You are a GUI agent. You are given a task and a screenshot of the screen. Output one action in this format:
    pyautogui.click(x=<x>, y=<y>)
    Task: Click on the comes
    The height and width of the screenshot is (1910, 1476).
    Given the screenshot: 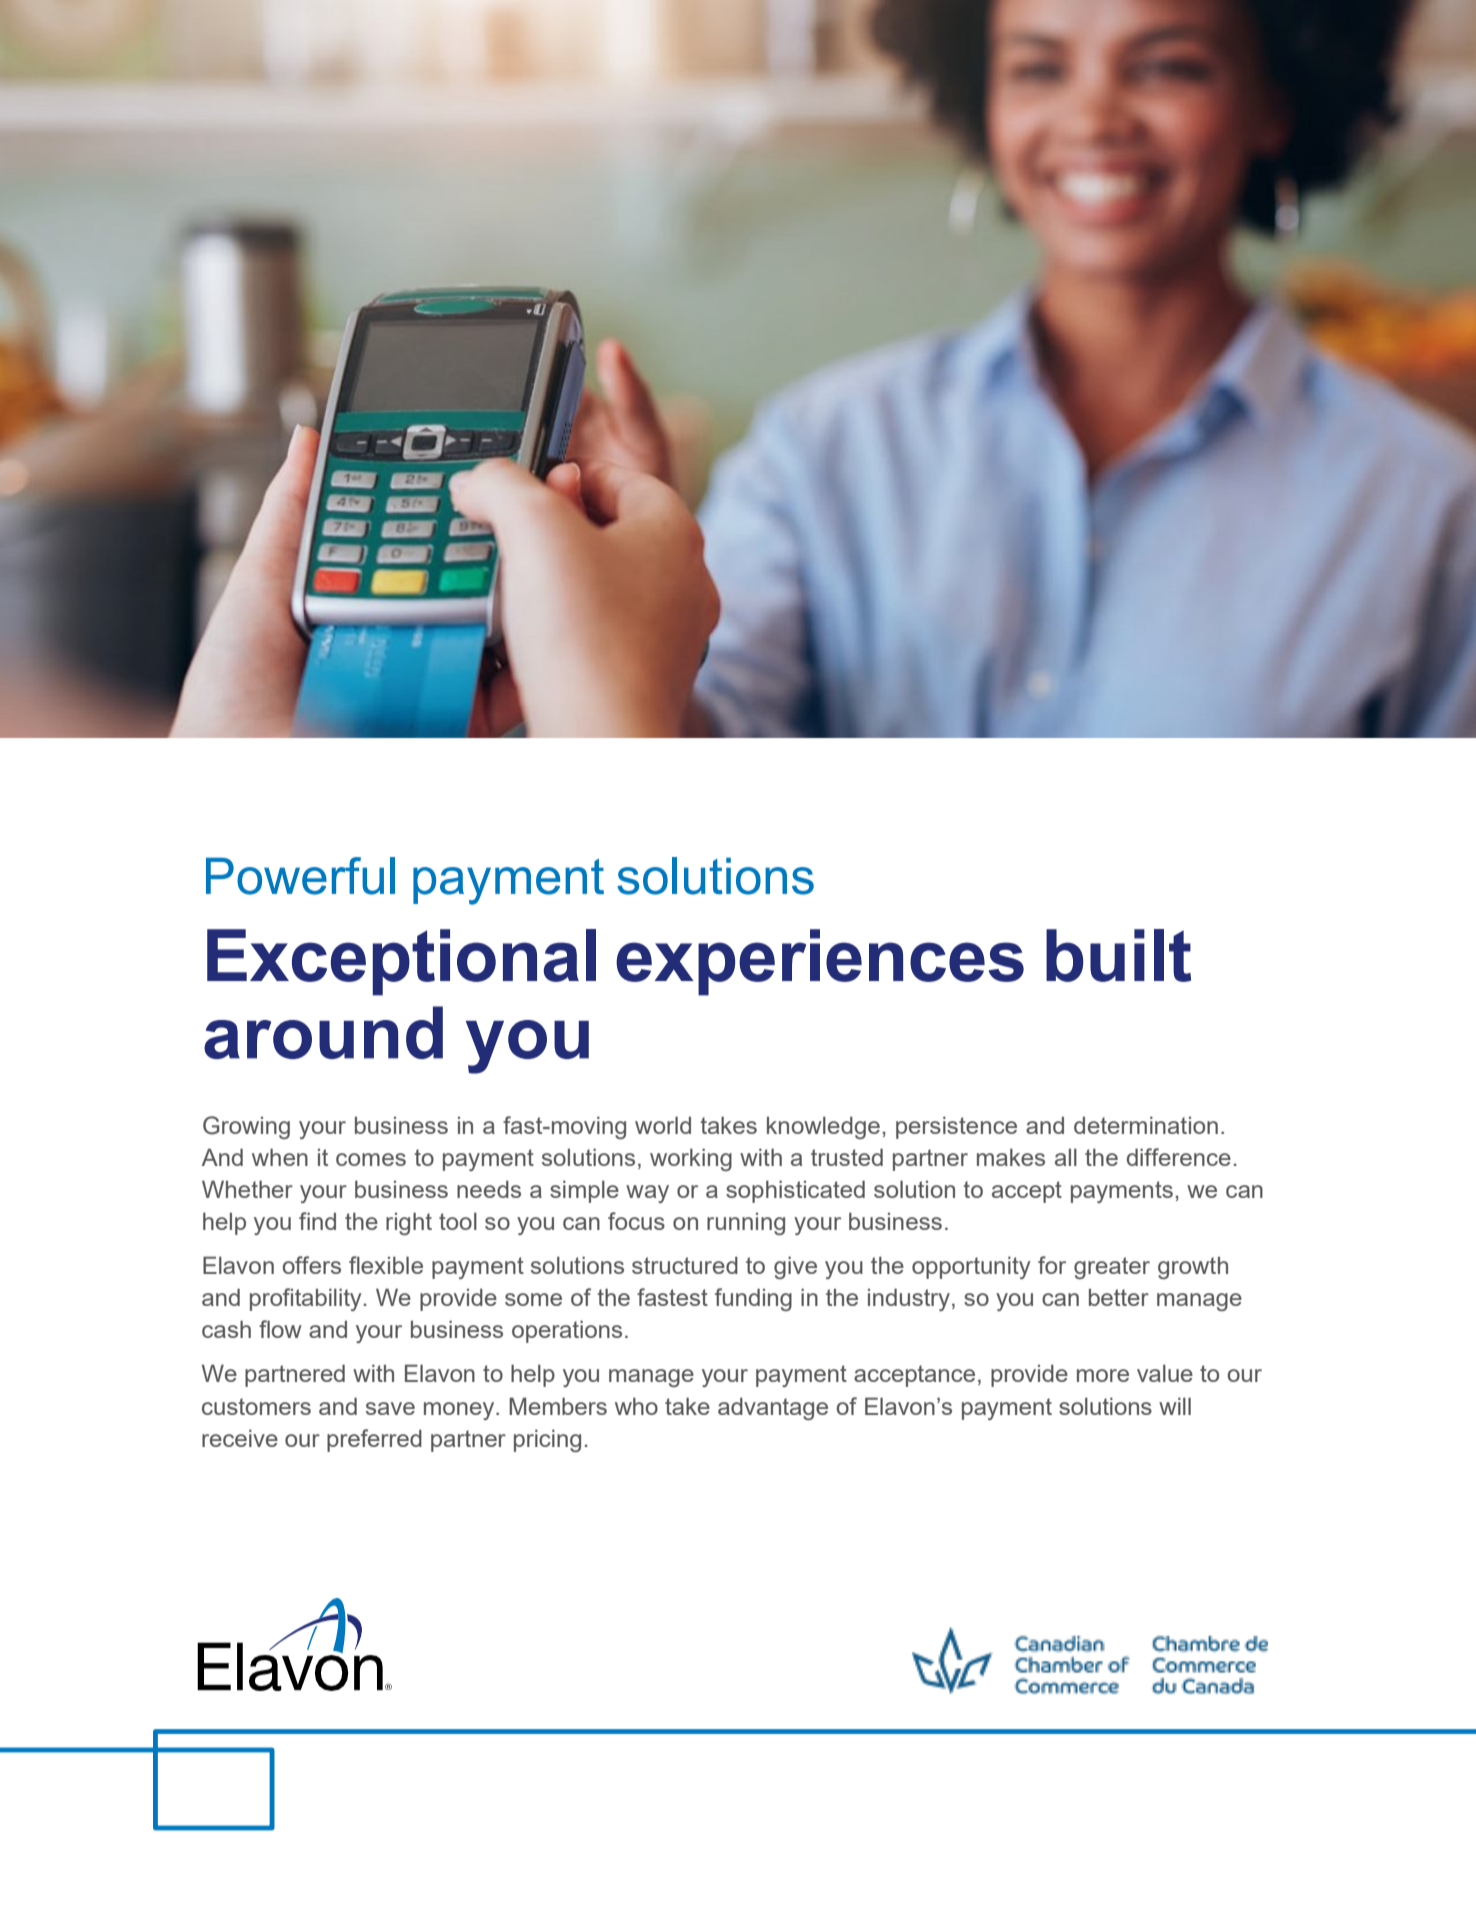 What is the action you would take?
    pyautogui.click(x=371, y=1159)
